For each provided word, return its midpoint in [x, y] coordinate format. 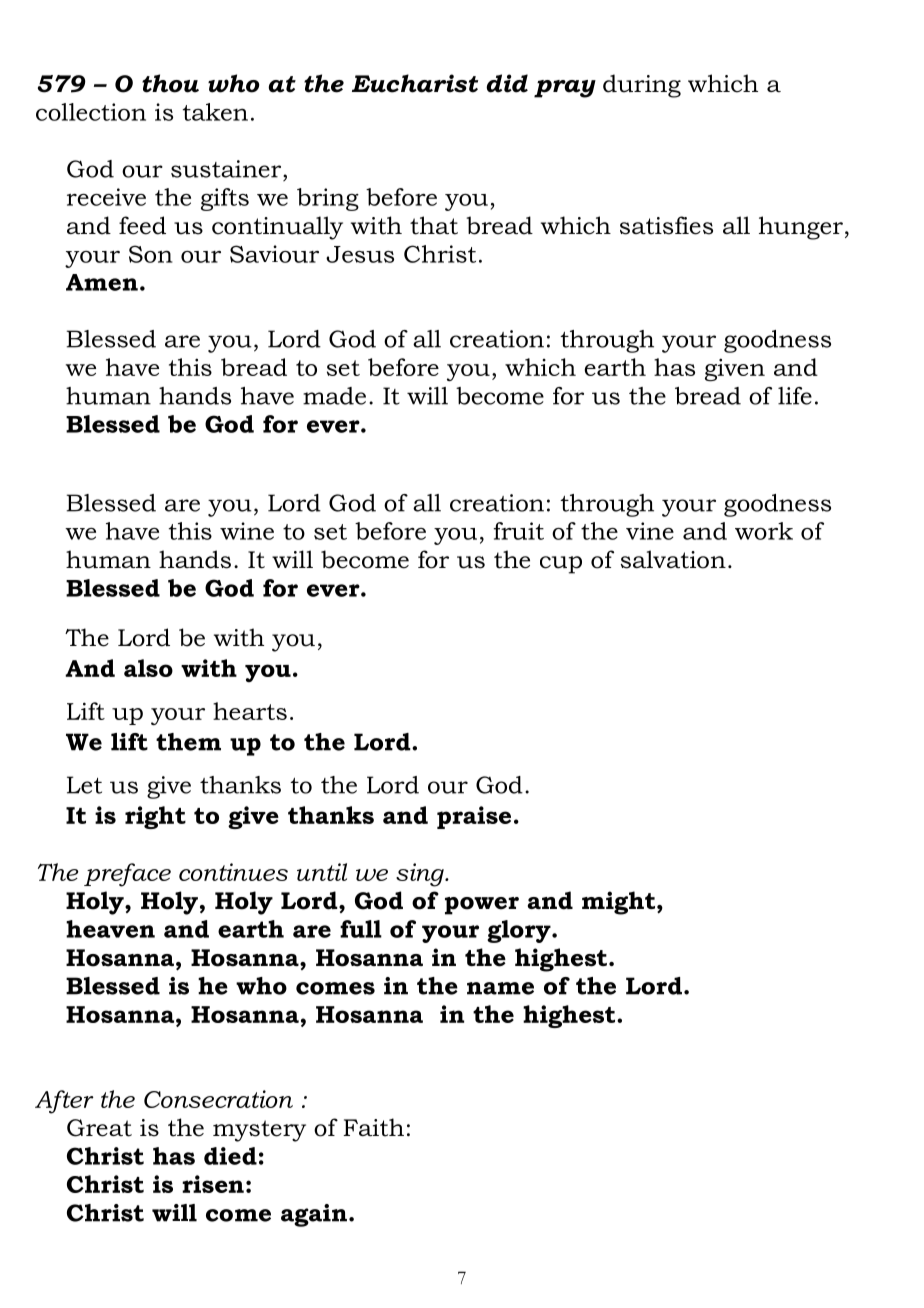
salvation [673, 559]
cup [561, 565]
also [148, 668]
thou [170, 83]
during [642, 86]
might [620, 903]
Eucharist [415, 83]
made [334, 396]
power [482, 906]
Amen [102, 282]
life [795, 396]
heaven [110, 929]
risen [213, 1184]
